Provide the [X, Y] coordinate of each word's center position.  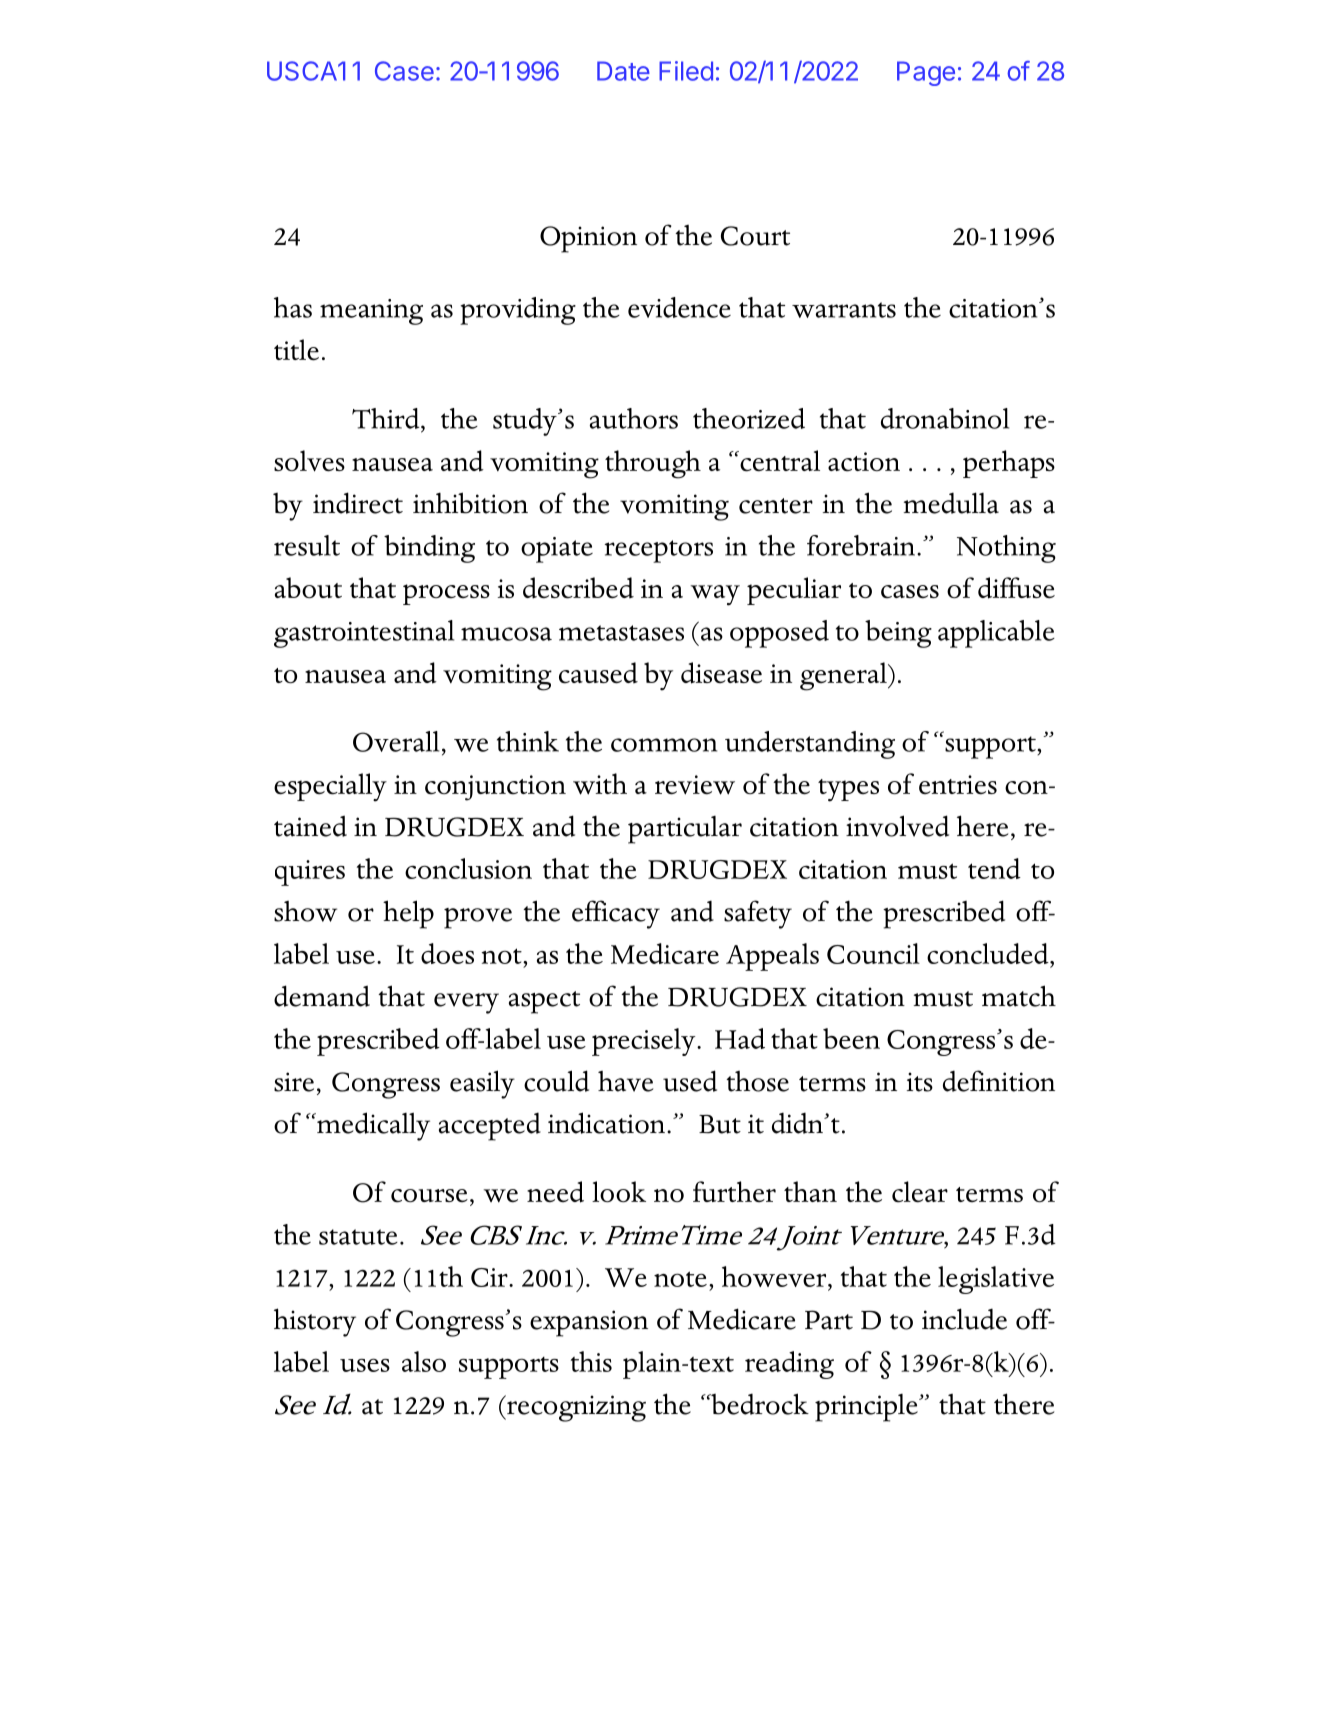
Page [926, 73]
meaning [371, 312]
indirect [358, 503]
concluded [989, 955]
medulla [951, 503]
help [408, 914]
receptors [658, 551]
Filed [686, 71]
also [424, 1361]
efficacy [616, 914]
